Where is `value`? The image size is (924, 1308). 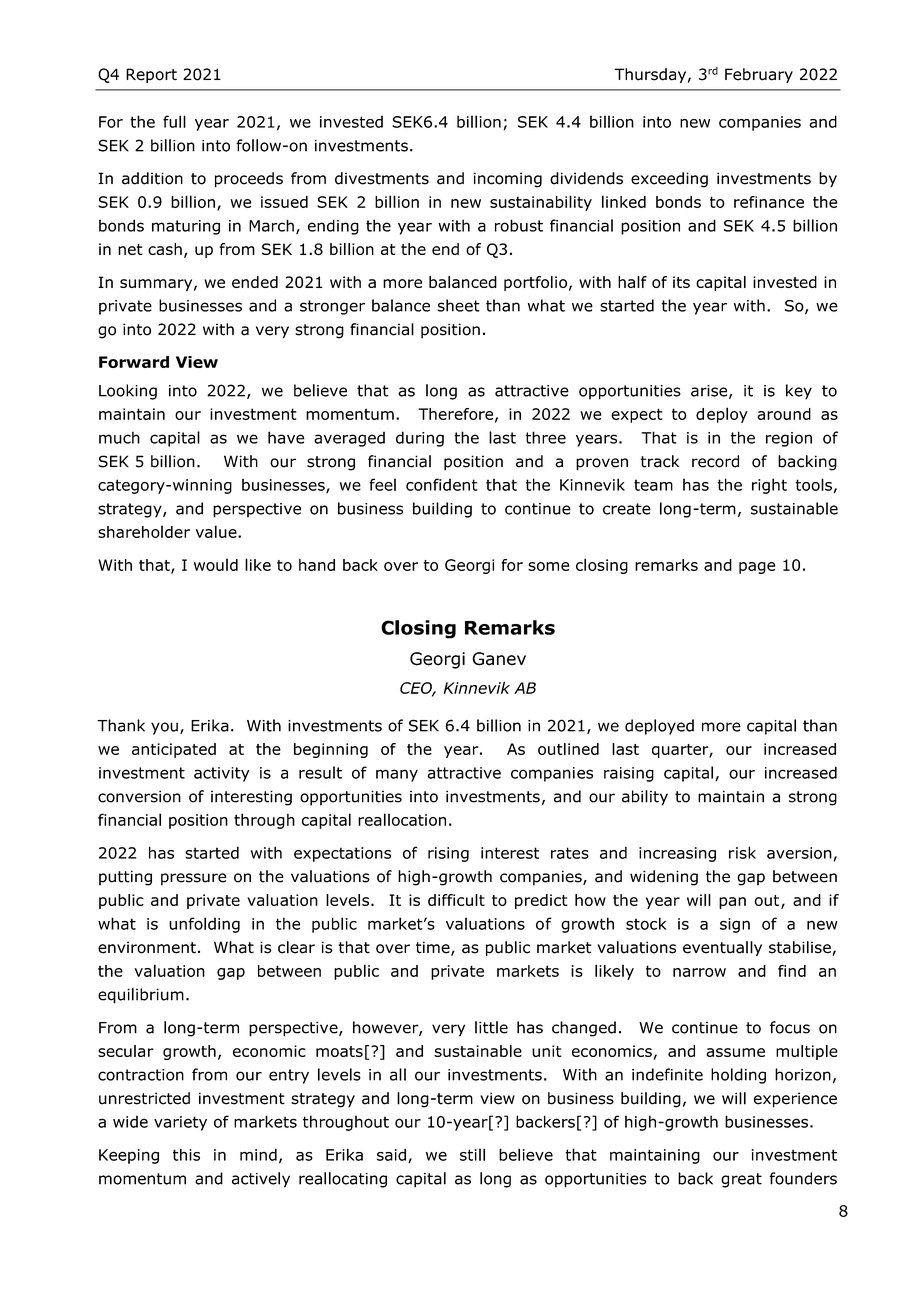
value is located at coordinates (217, 531).
